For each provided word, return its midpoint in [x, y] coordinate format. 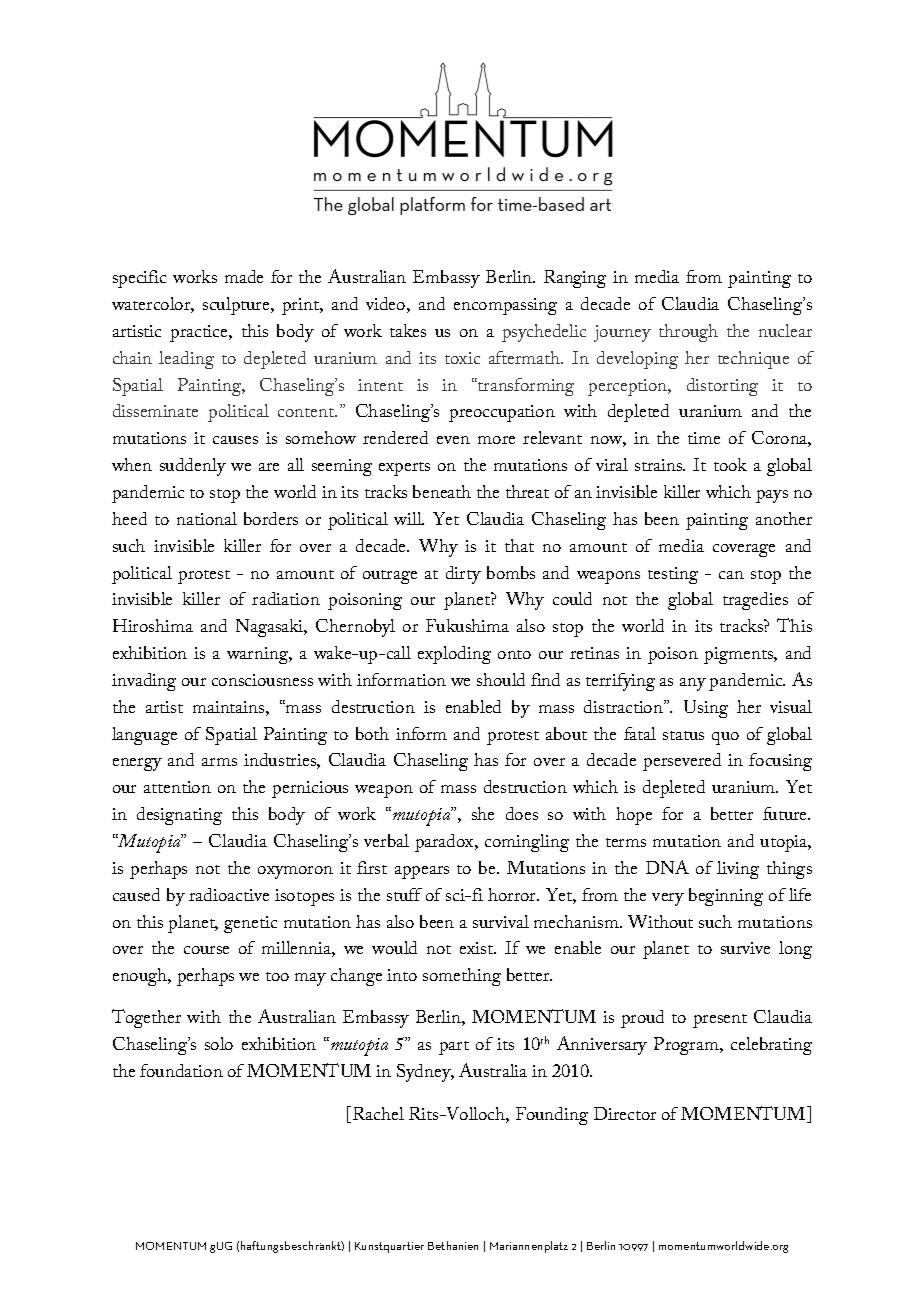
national [207, 518]
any [693, 684]
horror [513, 894]
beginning [726, 897]
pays [772, 496]
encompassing [505, 306]
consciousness [262, 680]
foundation [181, 1070]
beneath [442, 491]
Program [687, 1046]
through [688, 333]
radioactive [229, 894]
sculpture [237, 306]
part [454, 1048]
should [501, 679]
